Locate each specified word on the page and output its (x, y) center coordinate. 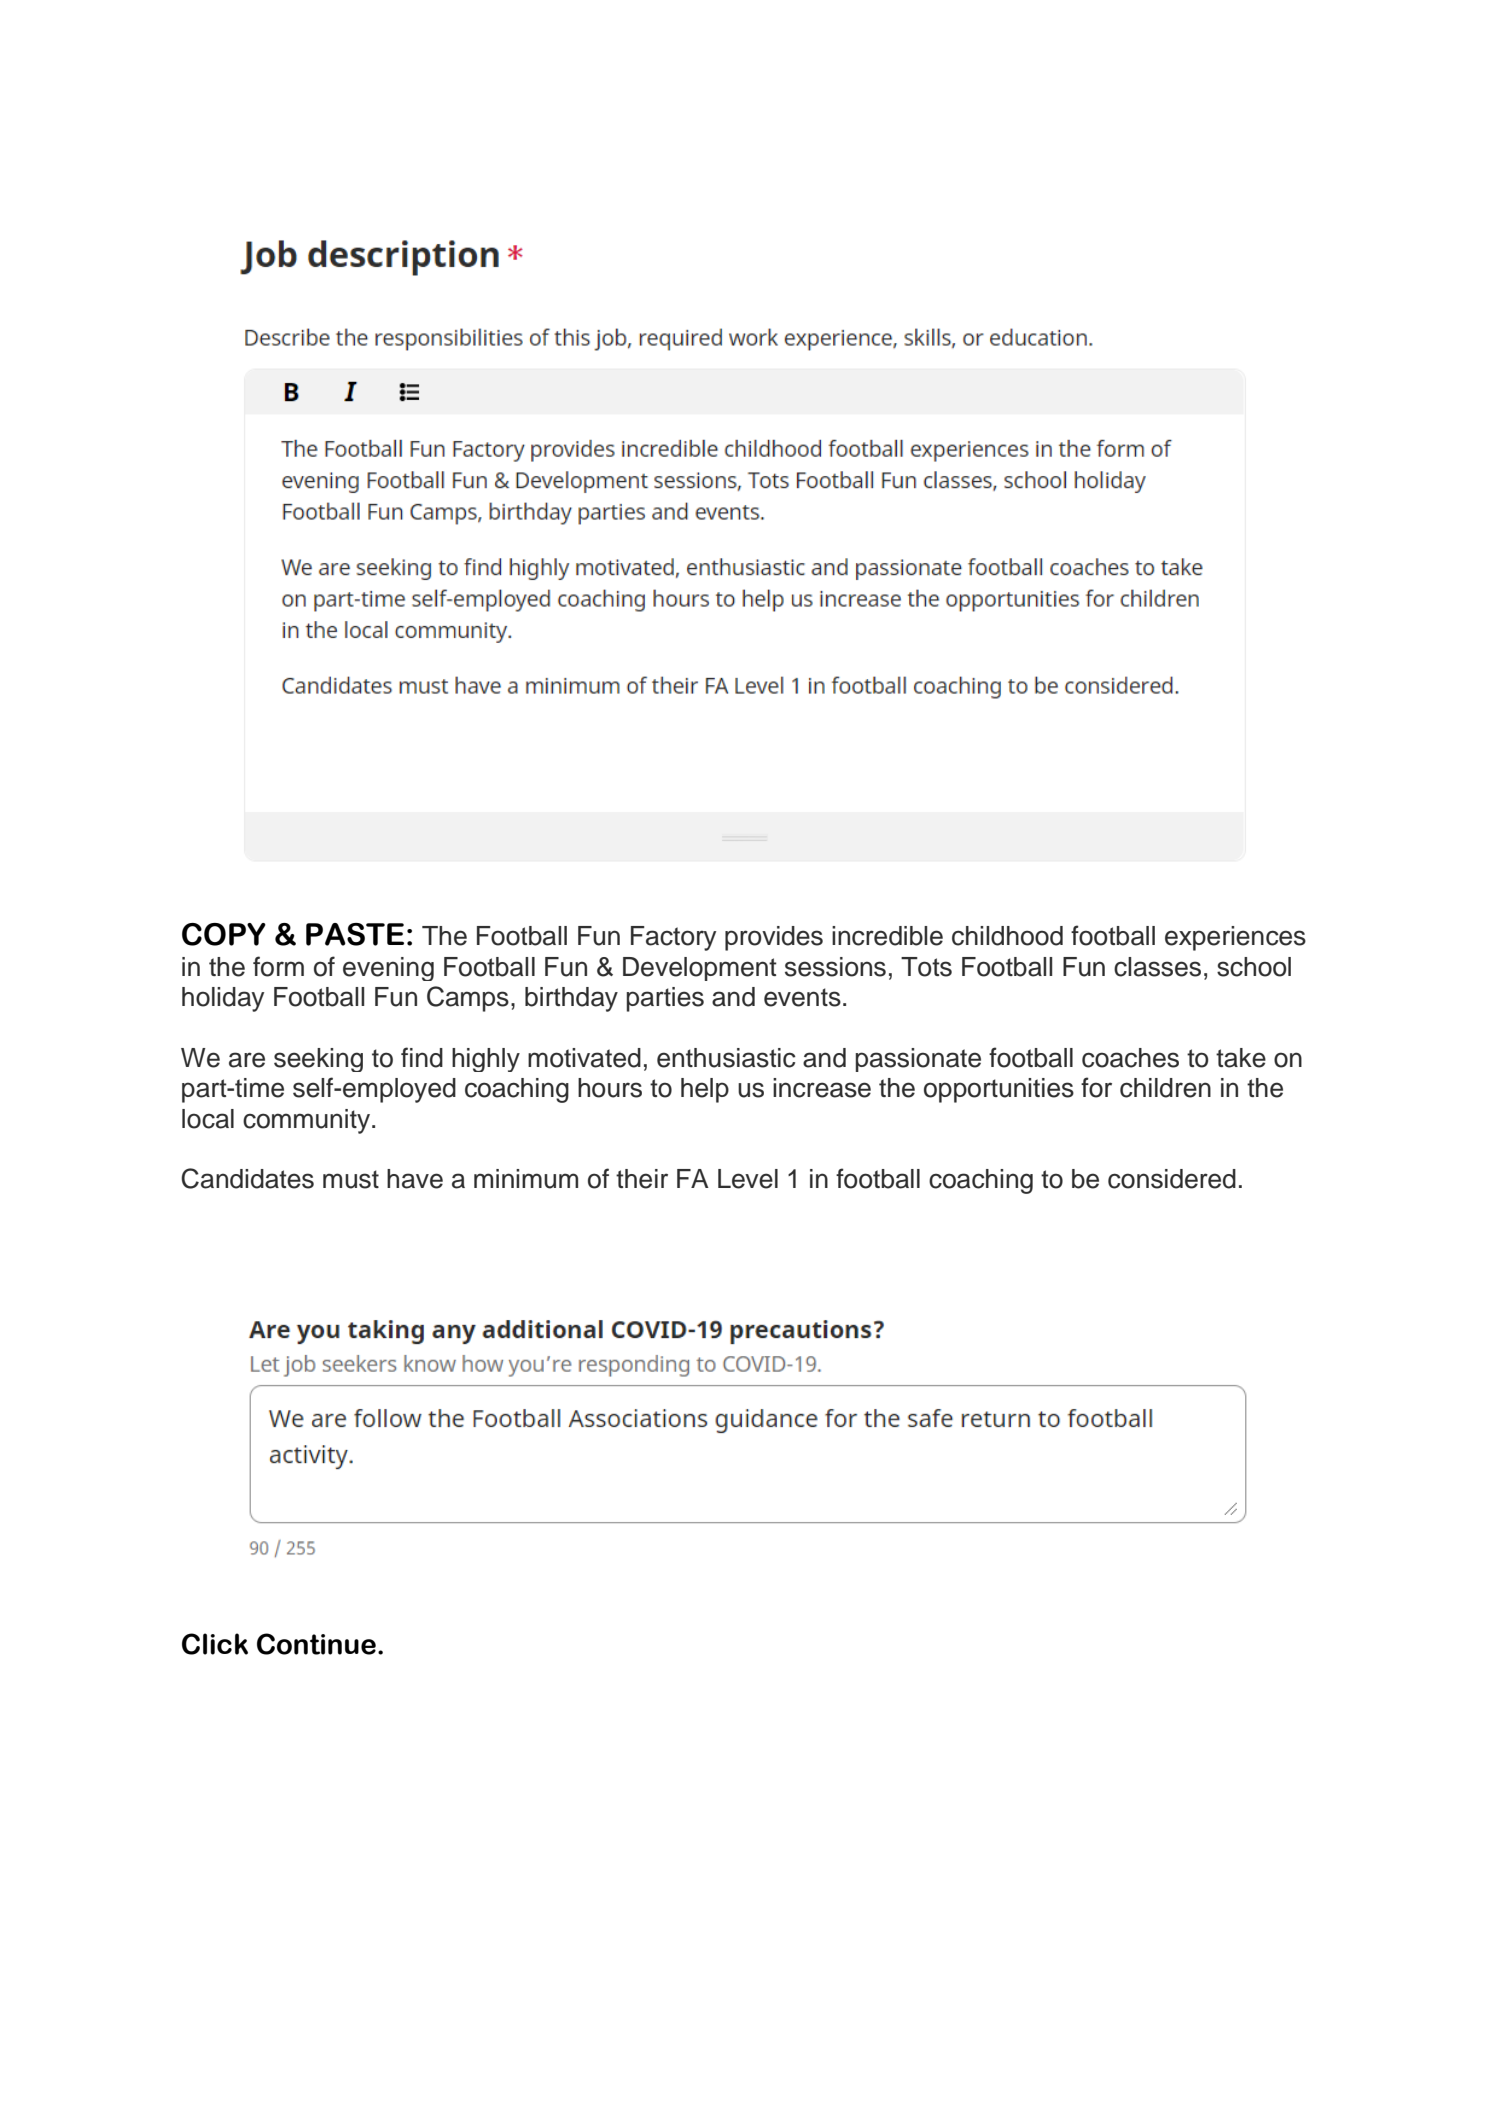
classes (1157, 967)
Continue (316, 1644)
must (351, 1179)
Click (215, 1644)
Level (748, 1179)
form (278, 966)
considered (1172, 1179)
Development (700, 969)
